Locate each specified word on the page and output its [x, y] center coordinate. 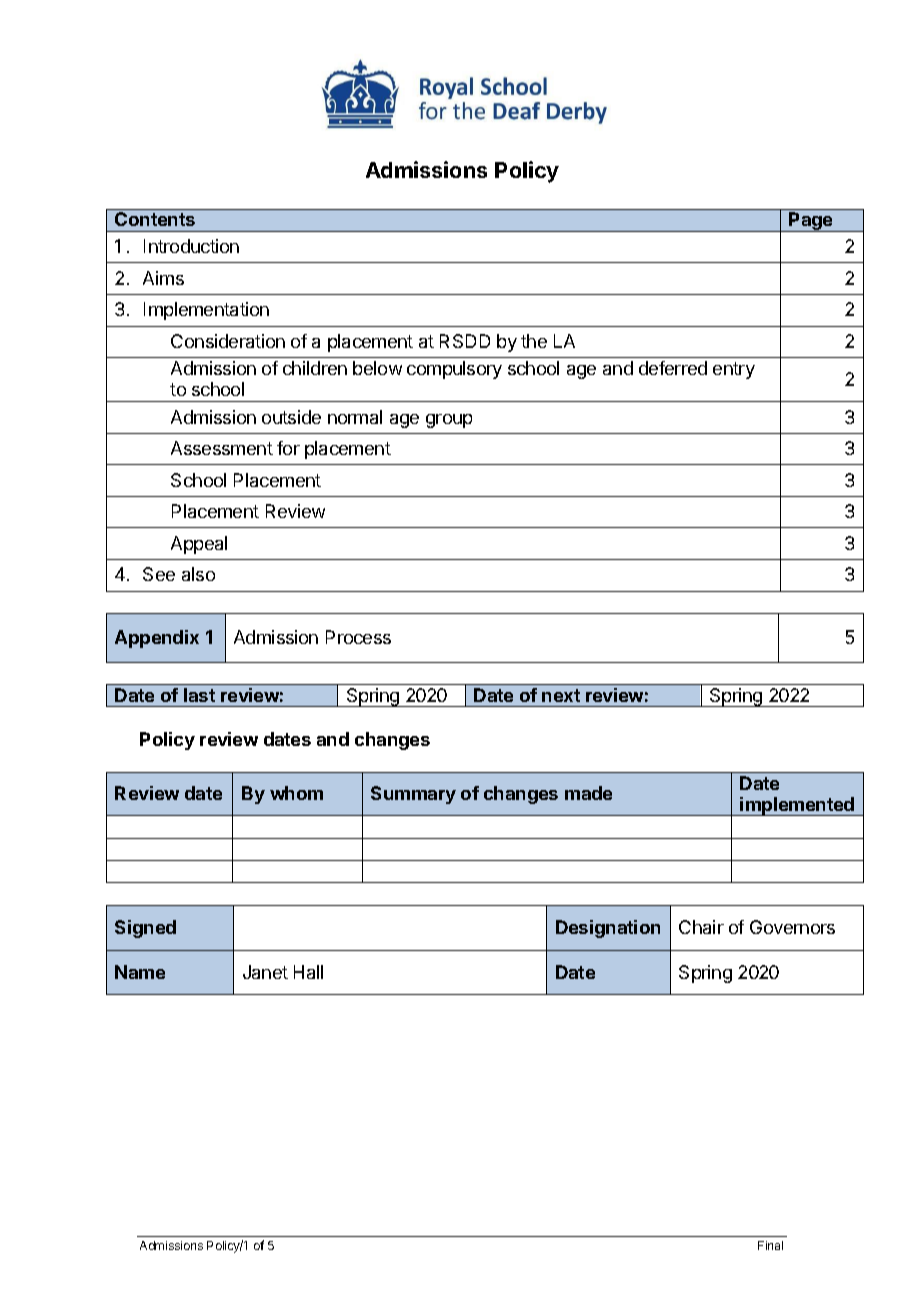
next [561, 695]
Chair [701, 927]
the [534, 341]
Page [811, 222]
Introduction [191, 246]
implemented [797, 806]
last [199, 695]
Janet [265, 972]
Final [770, 1245]
